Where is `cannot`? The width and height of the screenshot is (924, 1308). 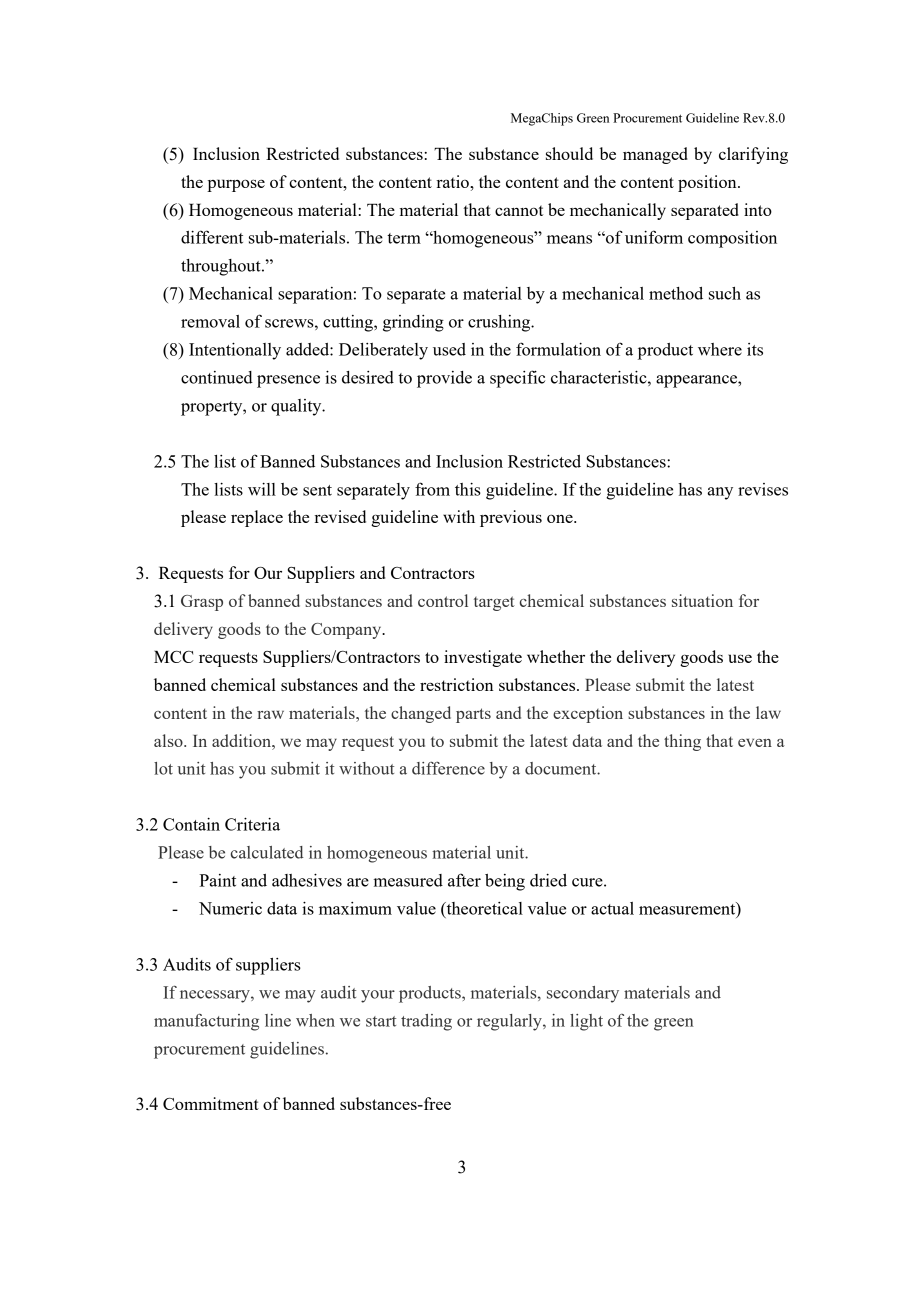
cannot is located at coordinates (519, 210).
